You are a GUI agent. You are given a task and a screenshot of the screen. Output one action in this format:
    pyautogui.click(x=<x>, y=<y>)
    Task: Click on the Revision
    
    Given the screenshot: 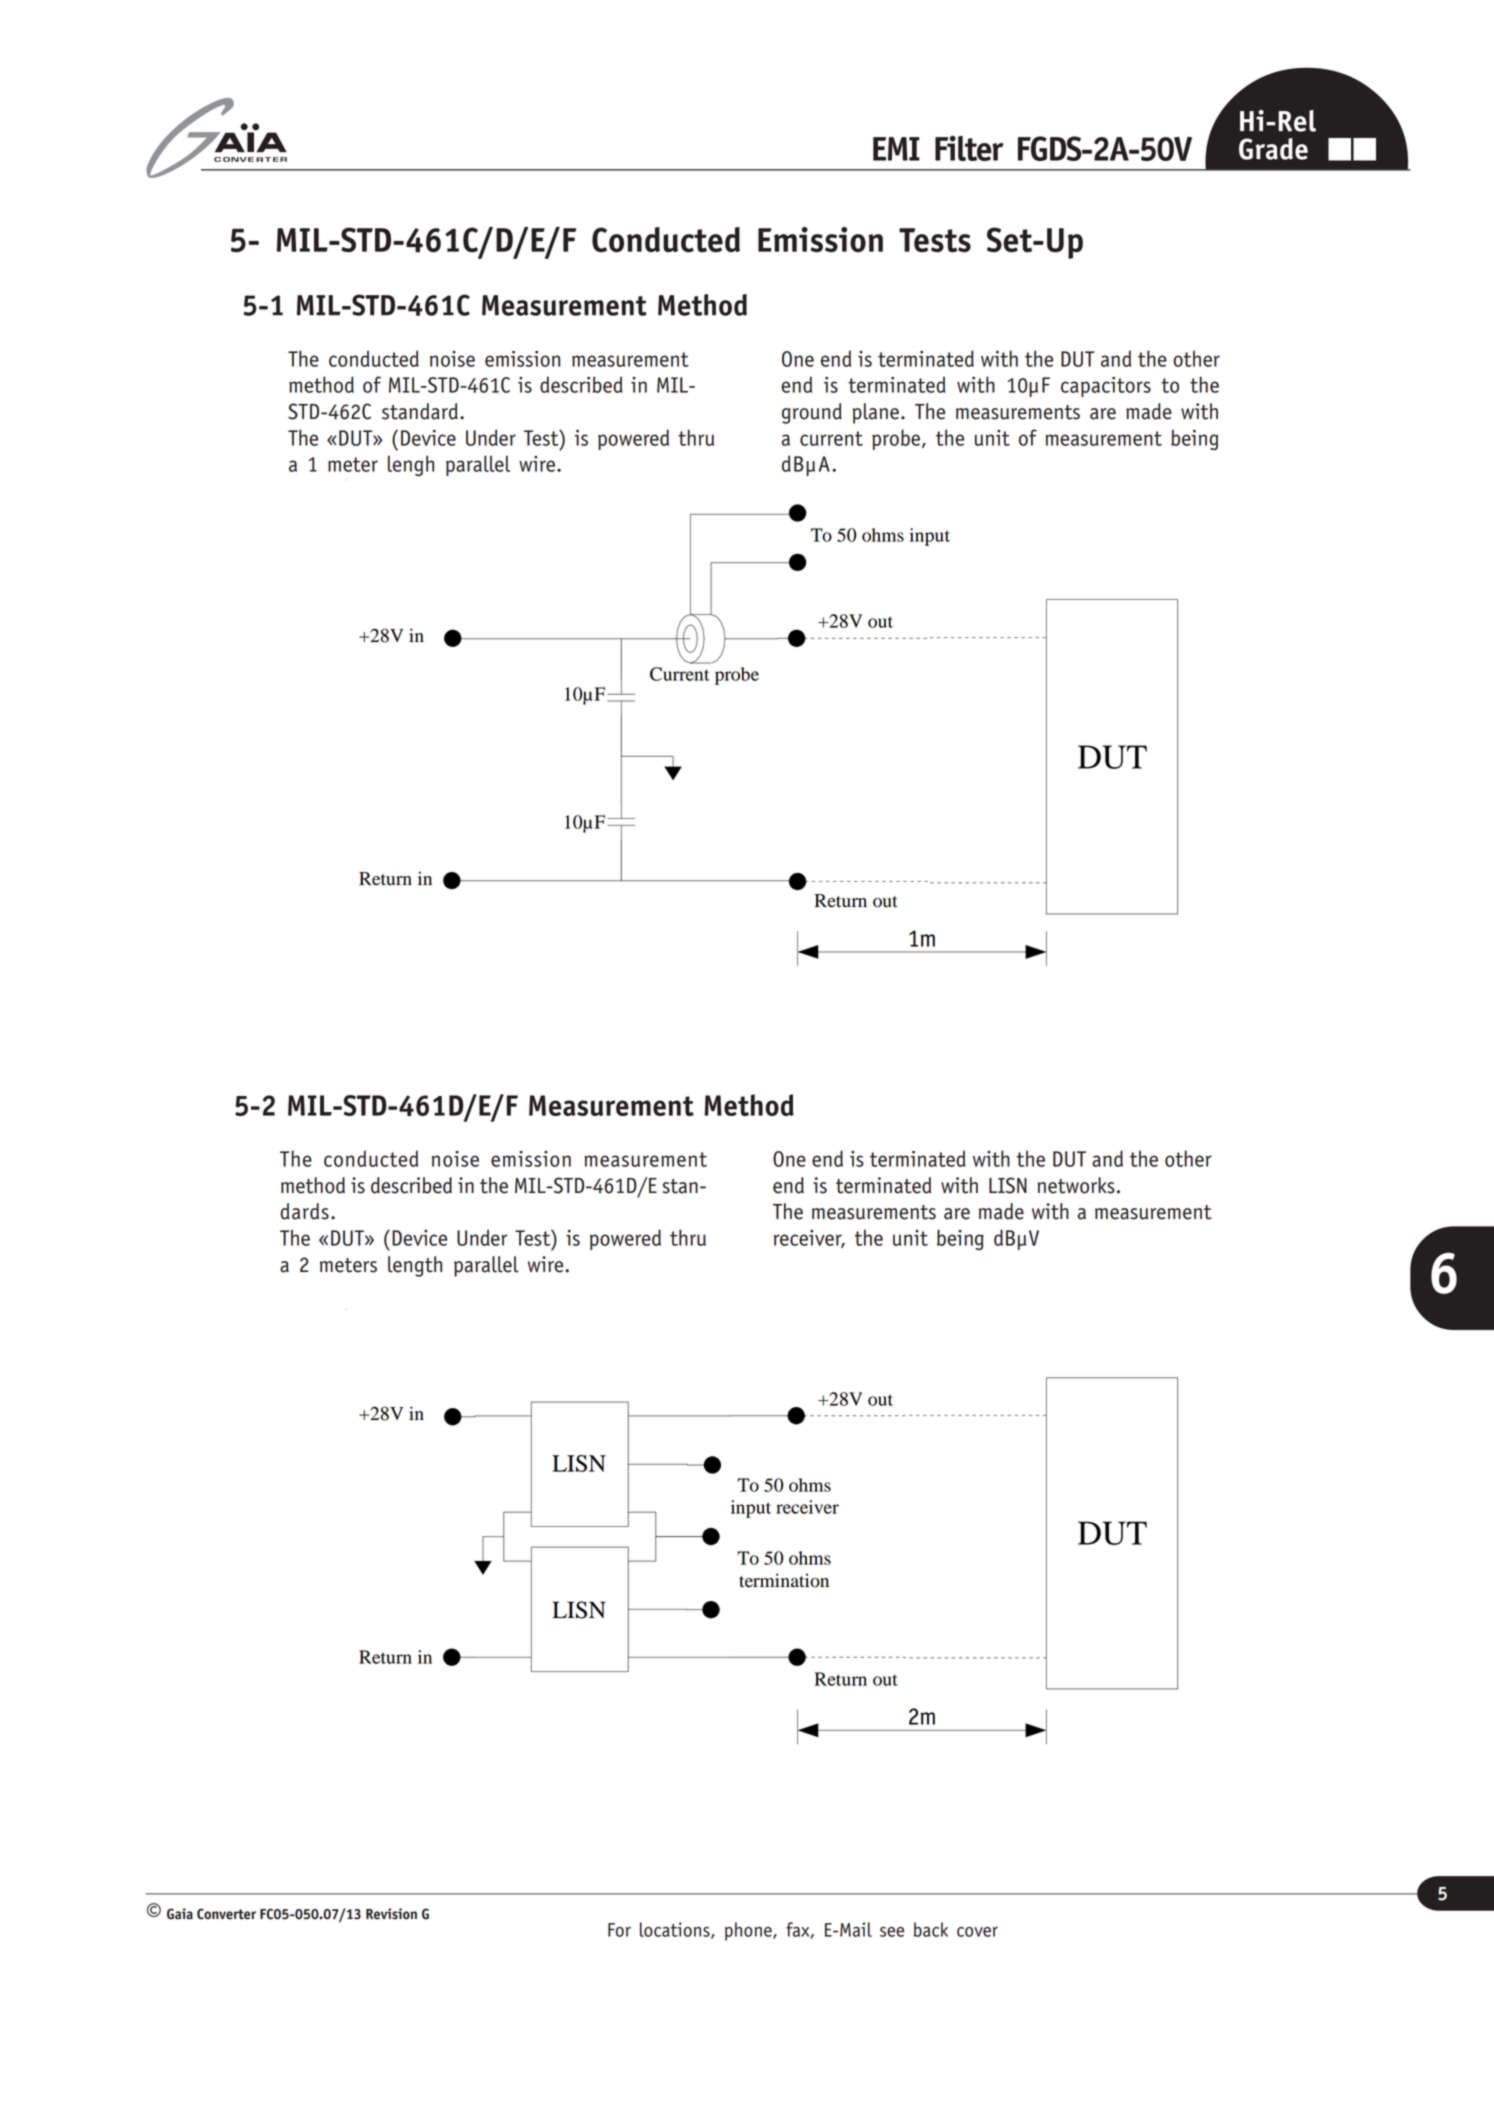 What is the action you would take?
    pyautogui.click(x=391, y=1914)
